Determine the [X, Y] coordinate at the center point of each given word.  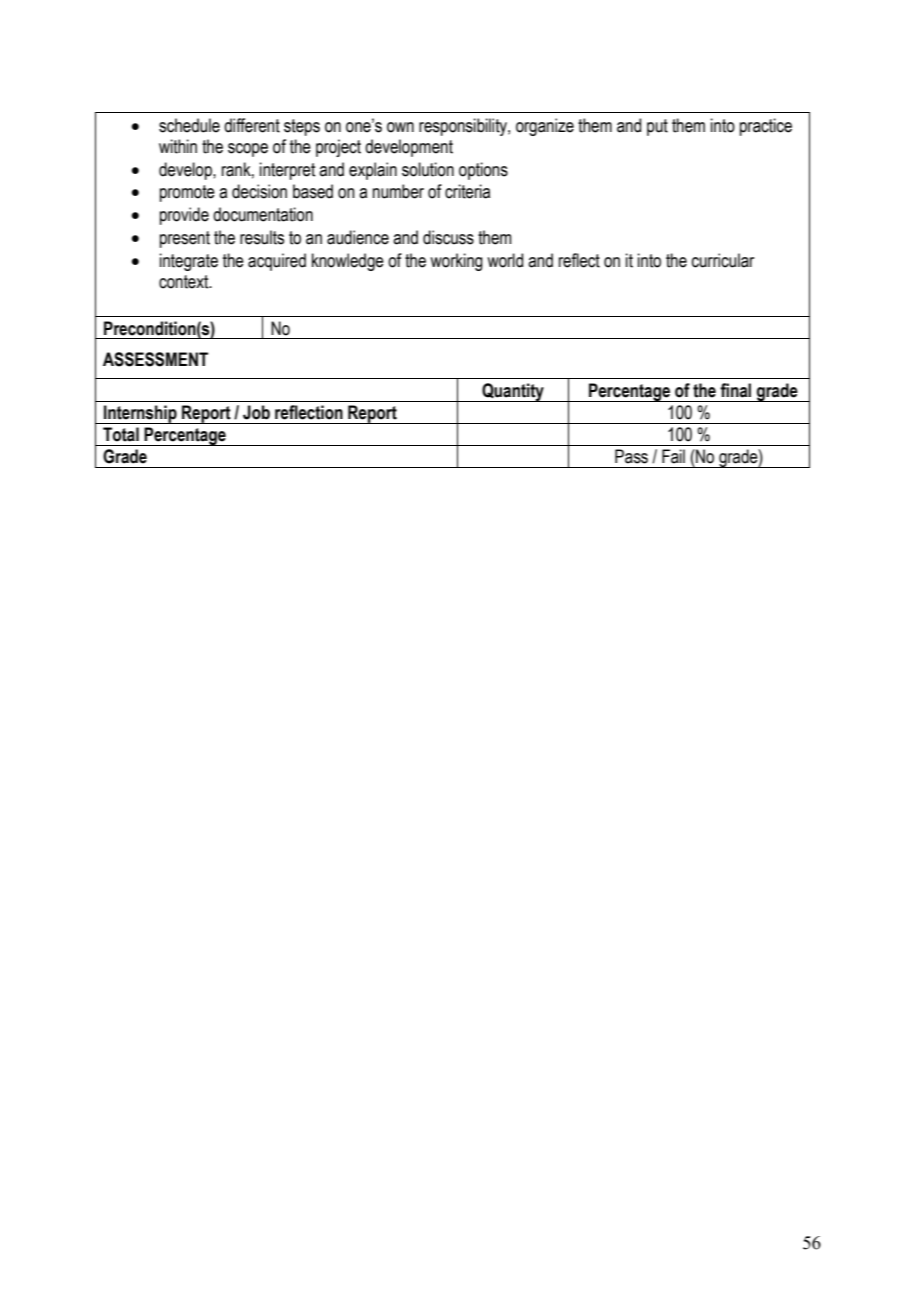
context [185, 282]
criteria [467, 191]
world [505, 260]
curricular [723, 260]
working [456, 262]
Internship [140, 414]
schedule [189, 125]
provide [184, 216]
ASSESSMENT [155, 359]
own [400, 127]
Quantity [513, 392]
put [657, 127]
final [735, 390]
